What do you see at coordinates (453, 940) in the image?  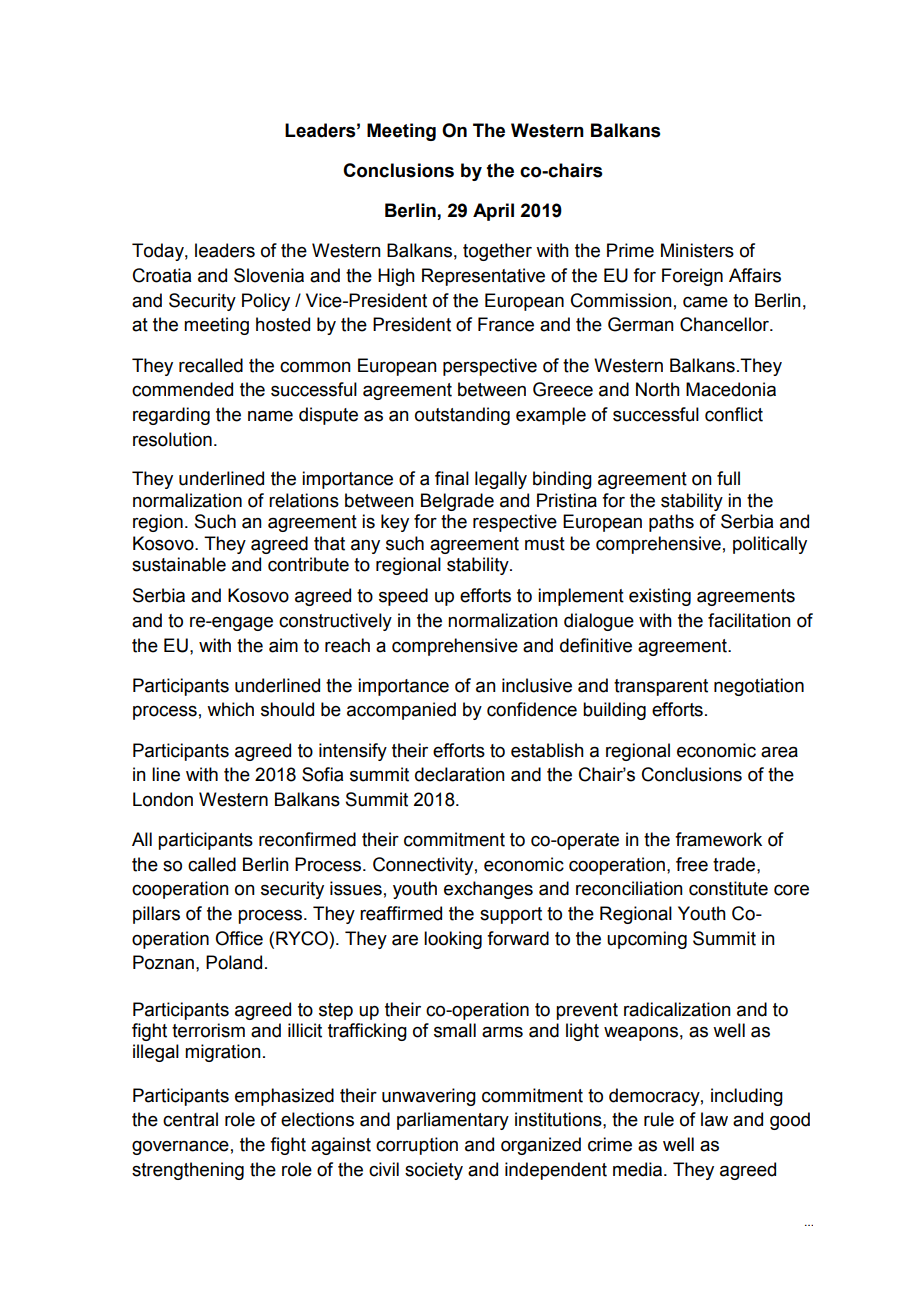 I see `looking` at bounding box center [453, 940].
